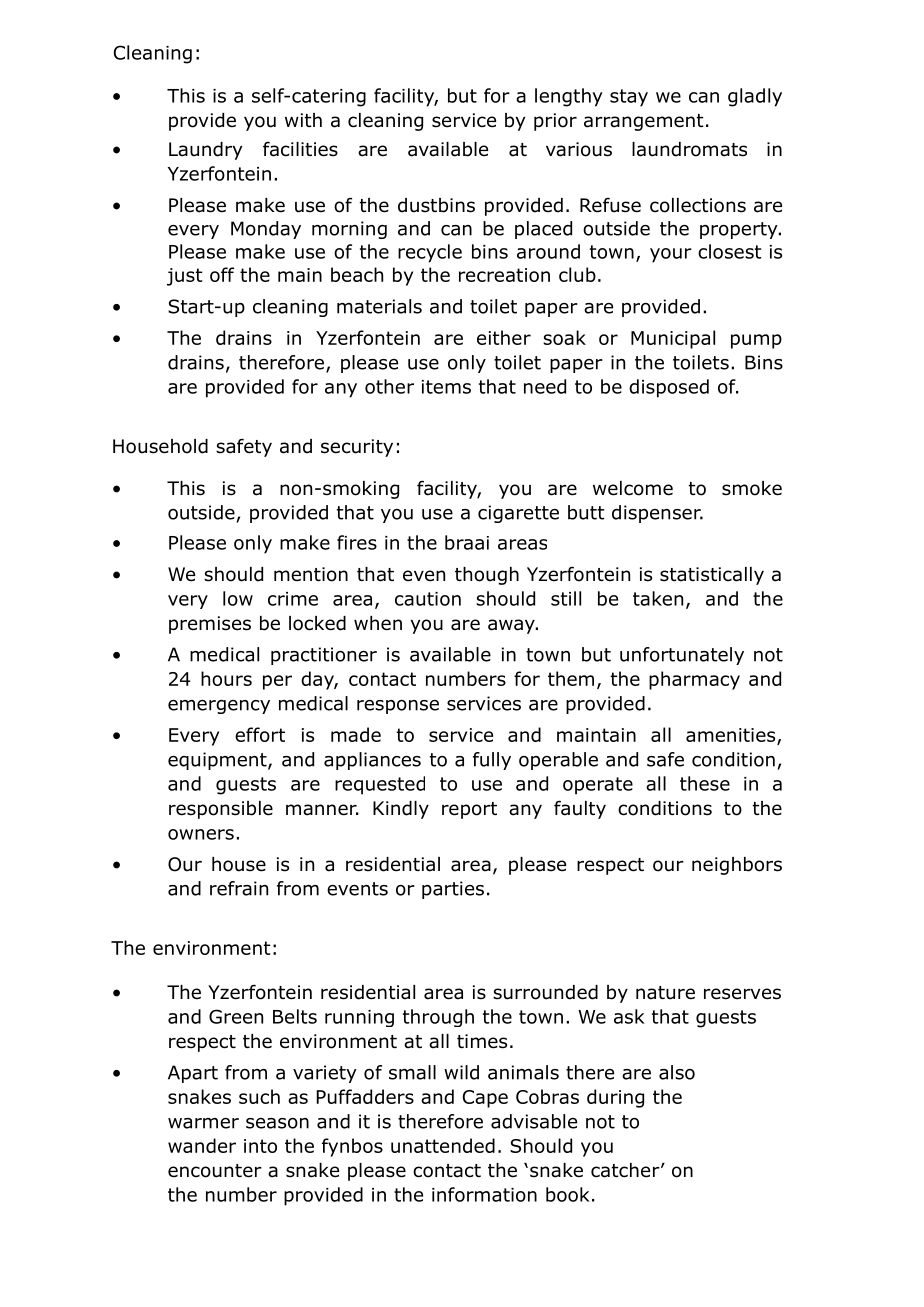 The width and height of the page is (924, 1307). What do you see at coordinates (446, 387) in the page?
I see `items` at bounding box center [446, 387].
